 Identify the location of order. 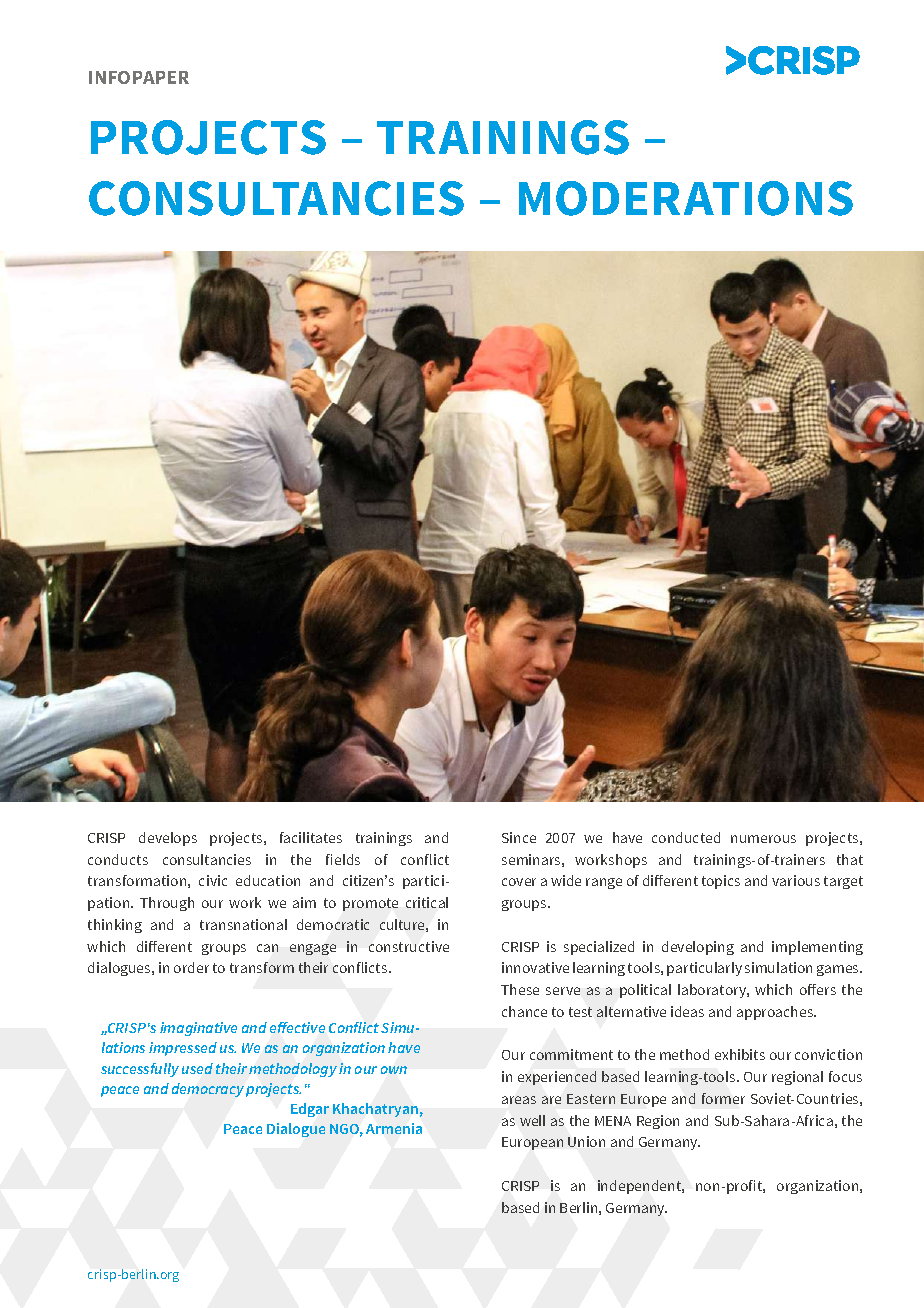
(191, 967).
